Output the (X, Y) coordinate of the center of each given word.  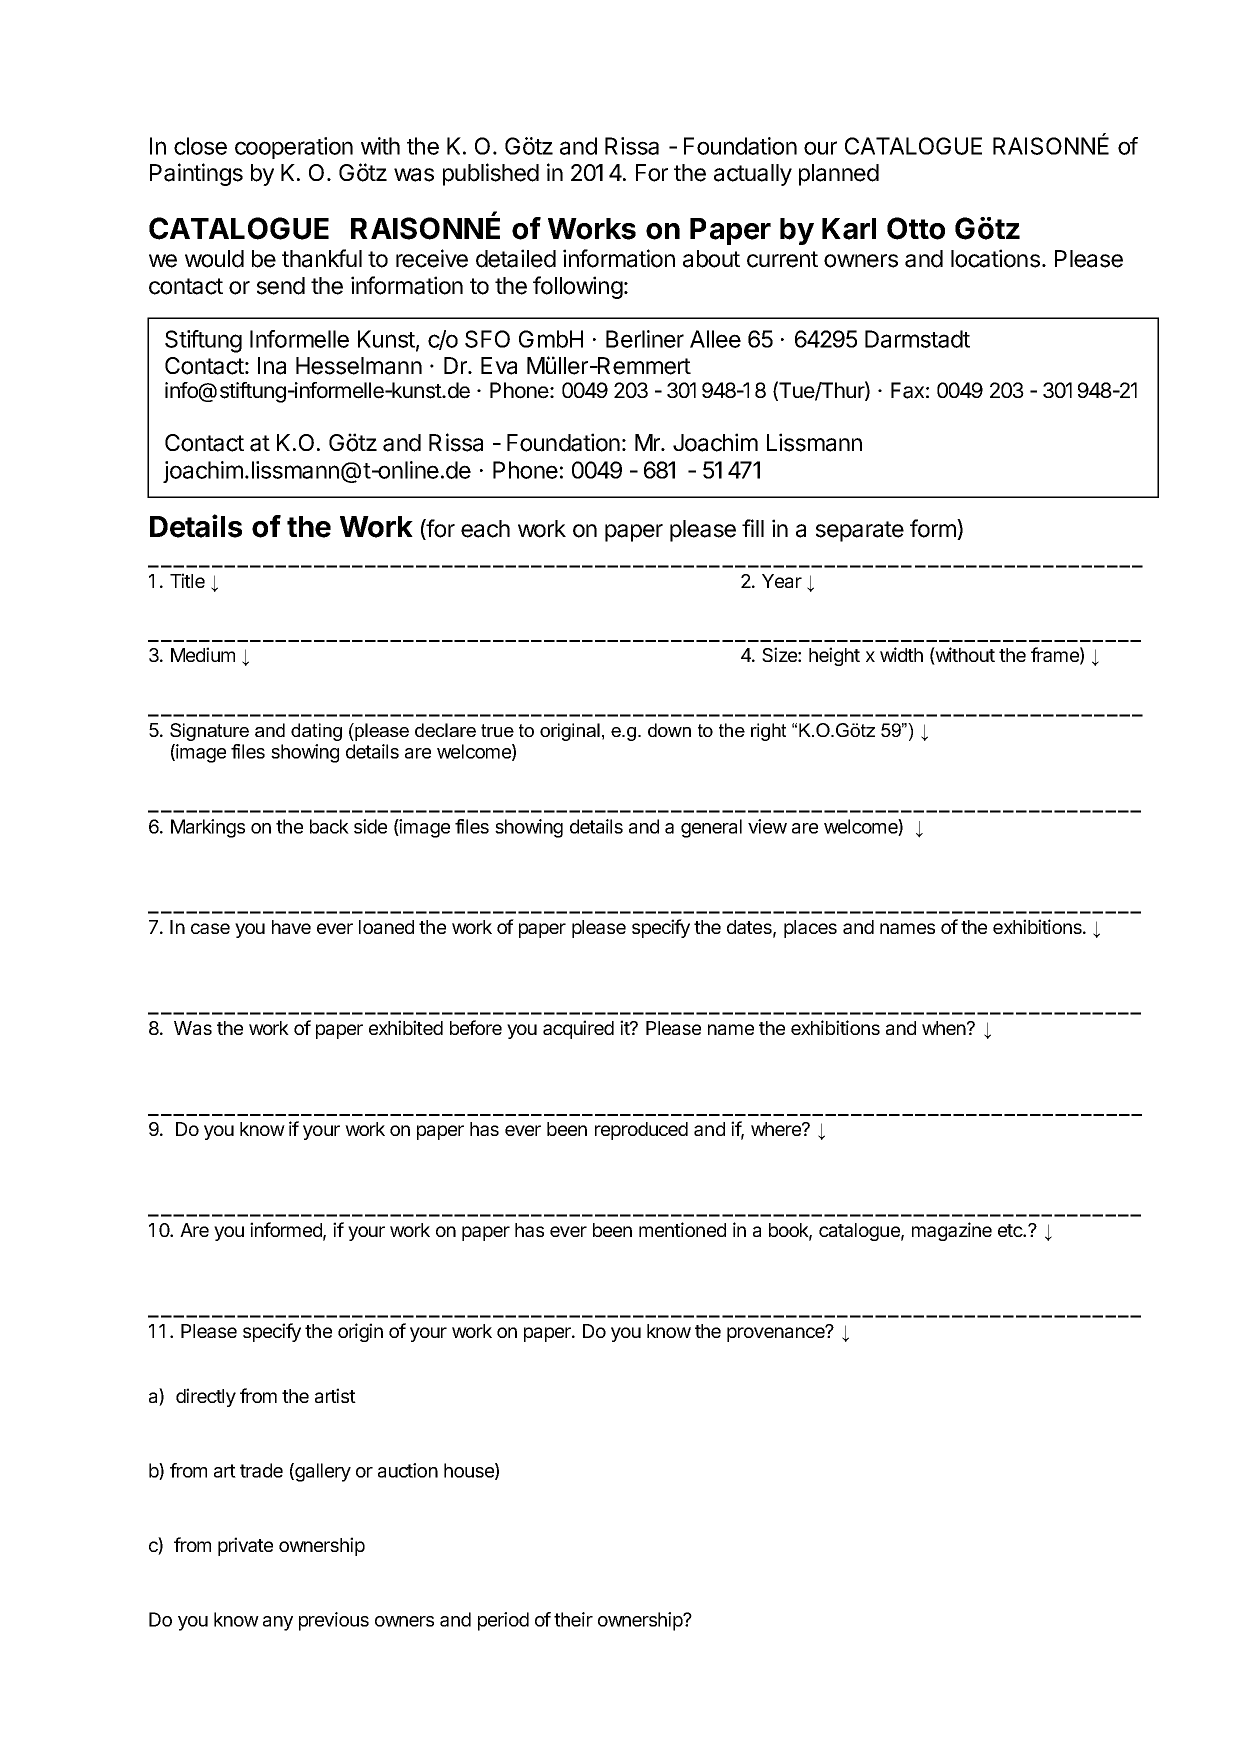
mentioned (682, 1229)
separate (860, 531)
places (810, 929)
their (573, 1619)
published (491, 174)
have (291, 927)
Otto (916, 228)
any (278, 1623)
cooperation (294, 148)
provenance (777, 1334)
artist (335, 1395)
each (485, 529)
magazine (952, 1231)
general (711, 828)
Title (187, 580)
